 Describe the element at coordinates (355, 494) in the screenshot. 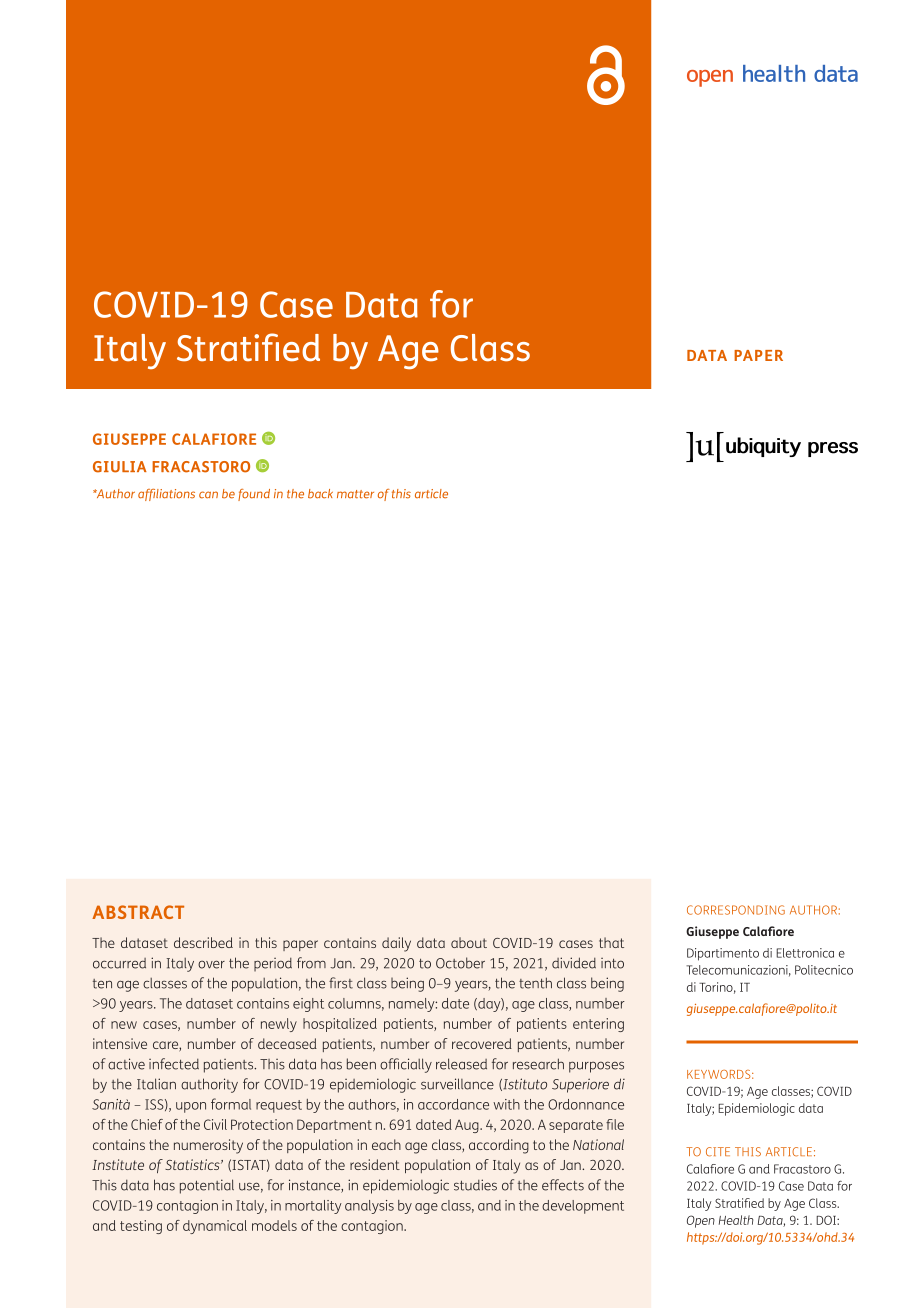

I see `matter` at that location.
